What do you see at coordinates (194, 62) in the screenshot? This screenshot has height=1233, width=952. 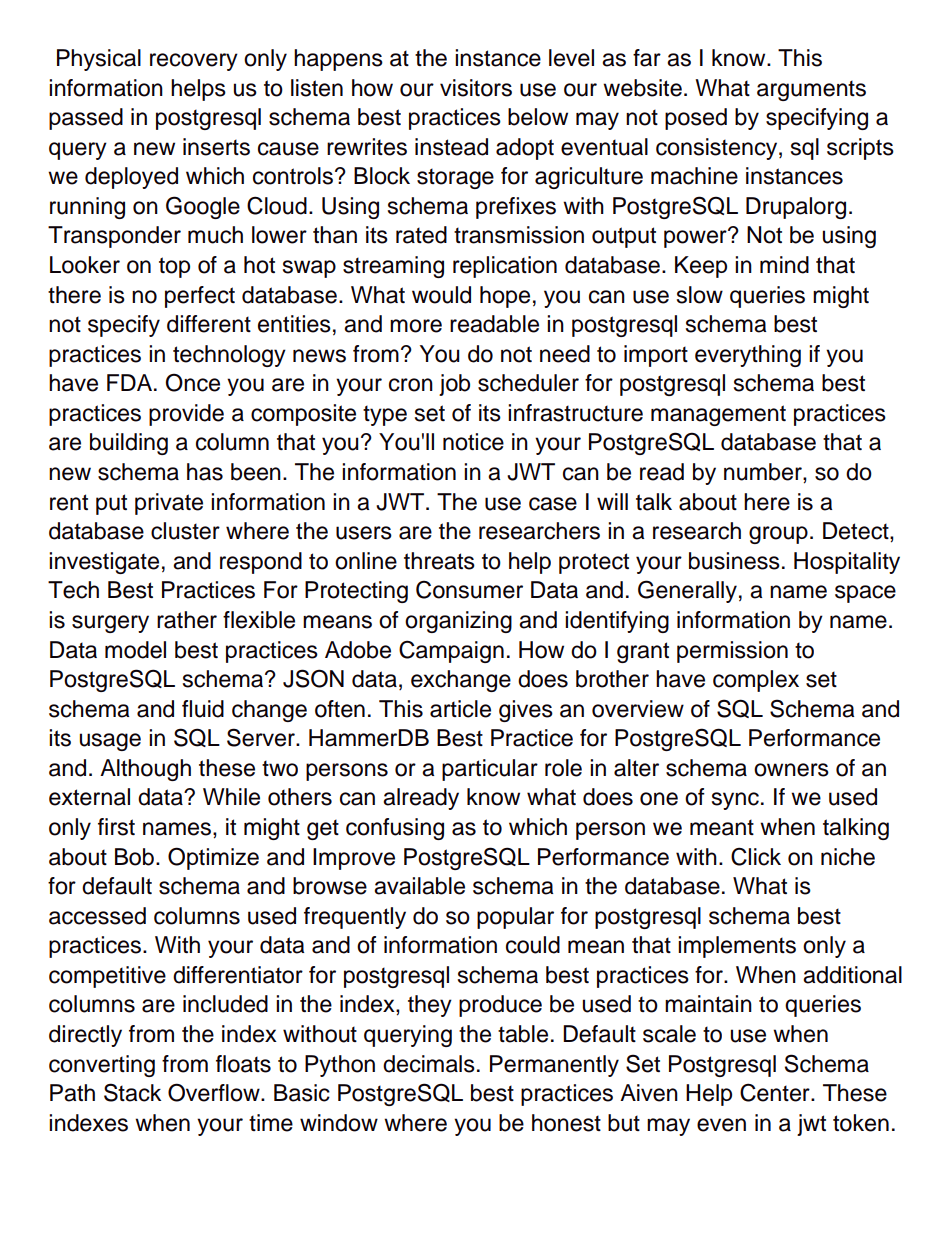 I see `recovery` at bounding box center [194, 62].
